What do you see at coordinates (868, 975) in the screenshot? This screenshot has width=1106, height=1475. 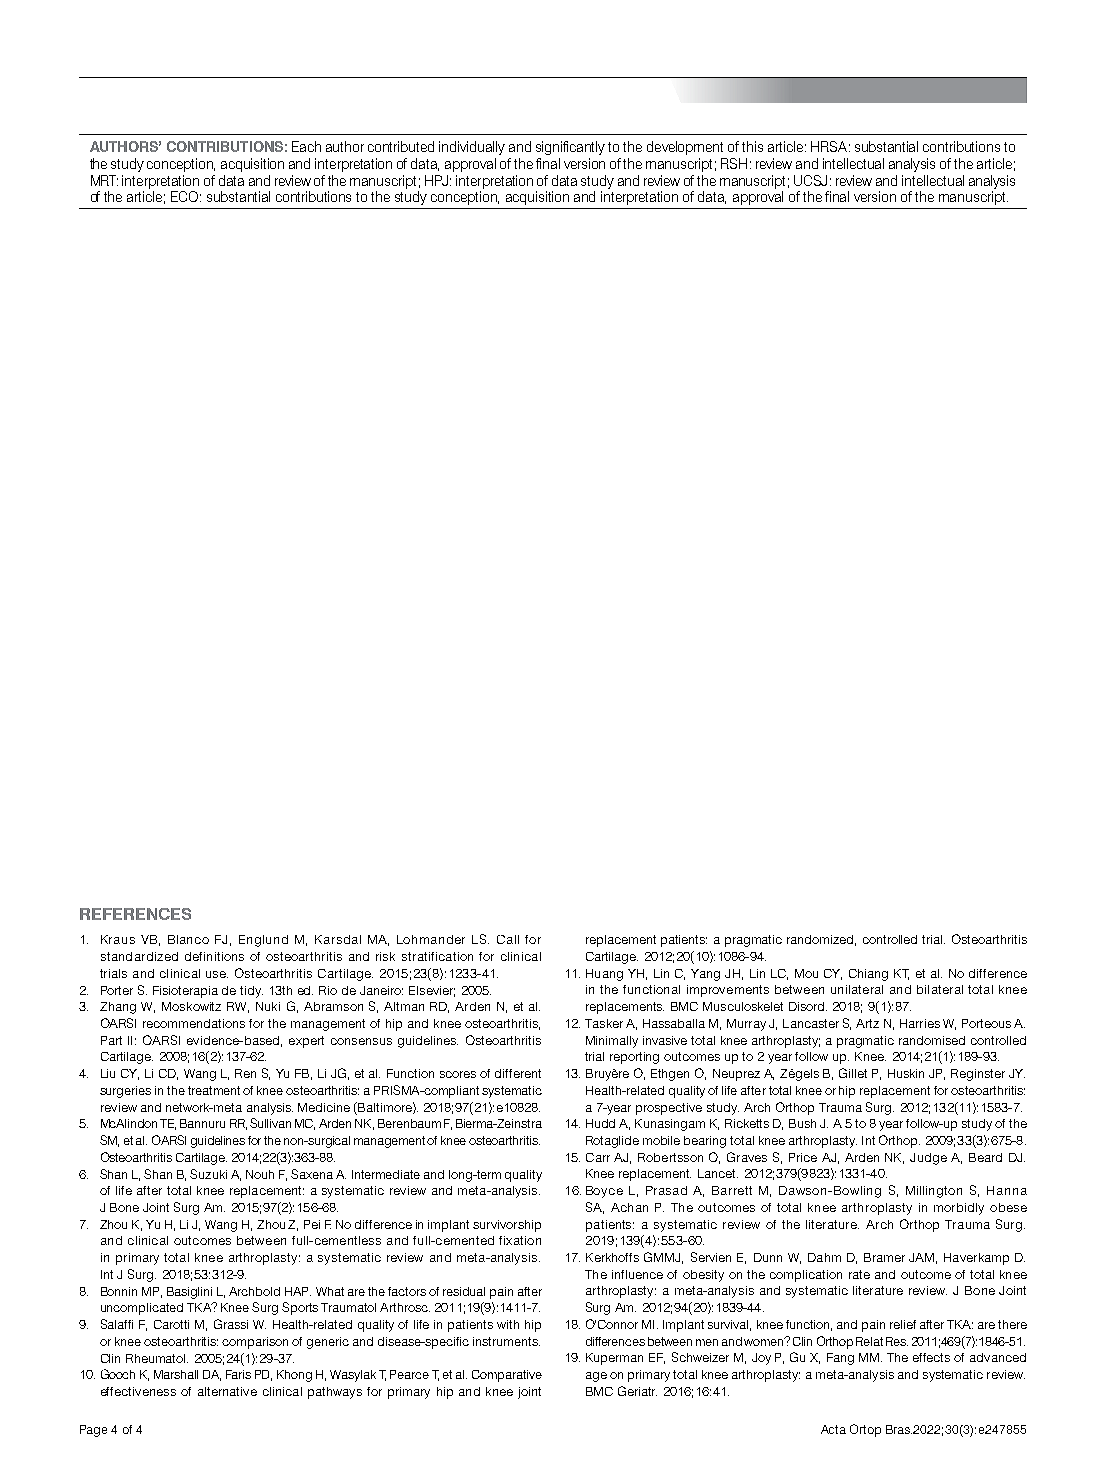 I see `Chiang` at bounding box center [868, 975].
